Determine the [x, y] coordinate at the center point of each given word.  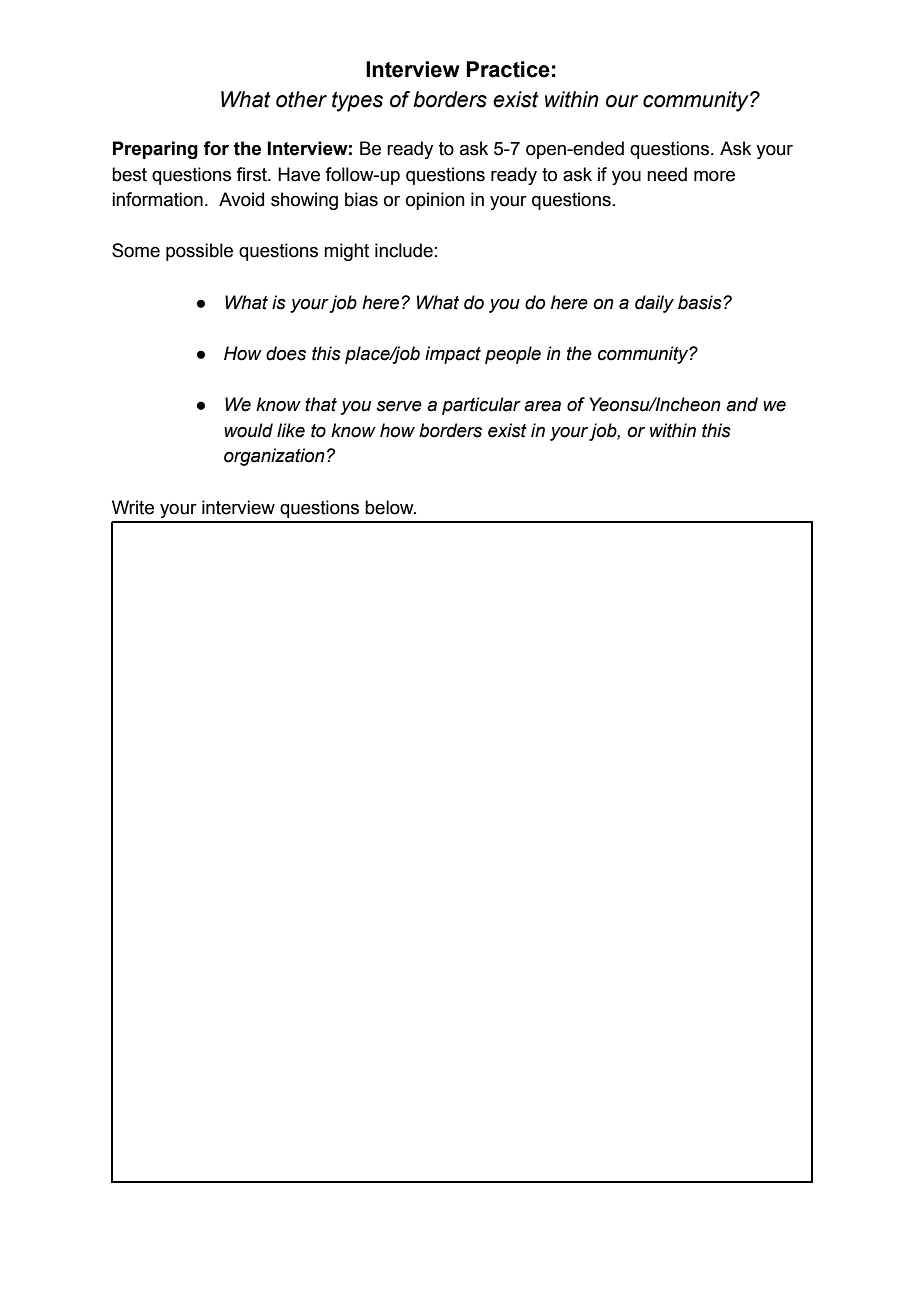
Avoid [241, 199]
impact [453, 355]
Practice [508, 69]
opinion [435, 201]
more [714, 176]
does [286, 353]
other [301, 99]
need [667, 174]
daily [654, 304]
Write [133, 507]
